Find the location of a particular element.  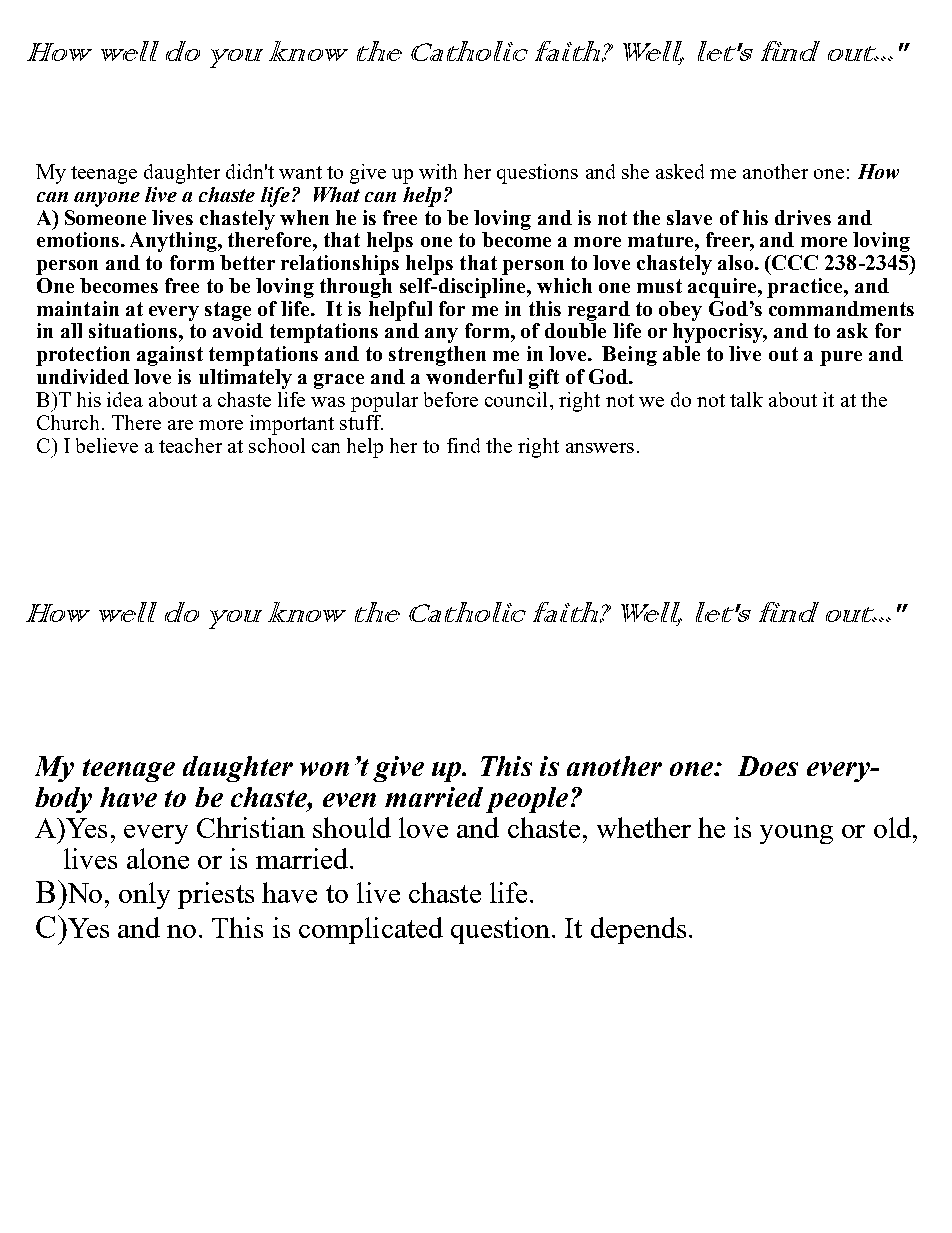

people is located at coordinates (527, 800).
